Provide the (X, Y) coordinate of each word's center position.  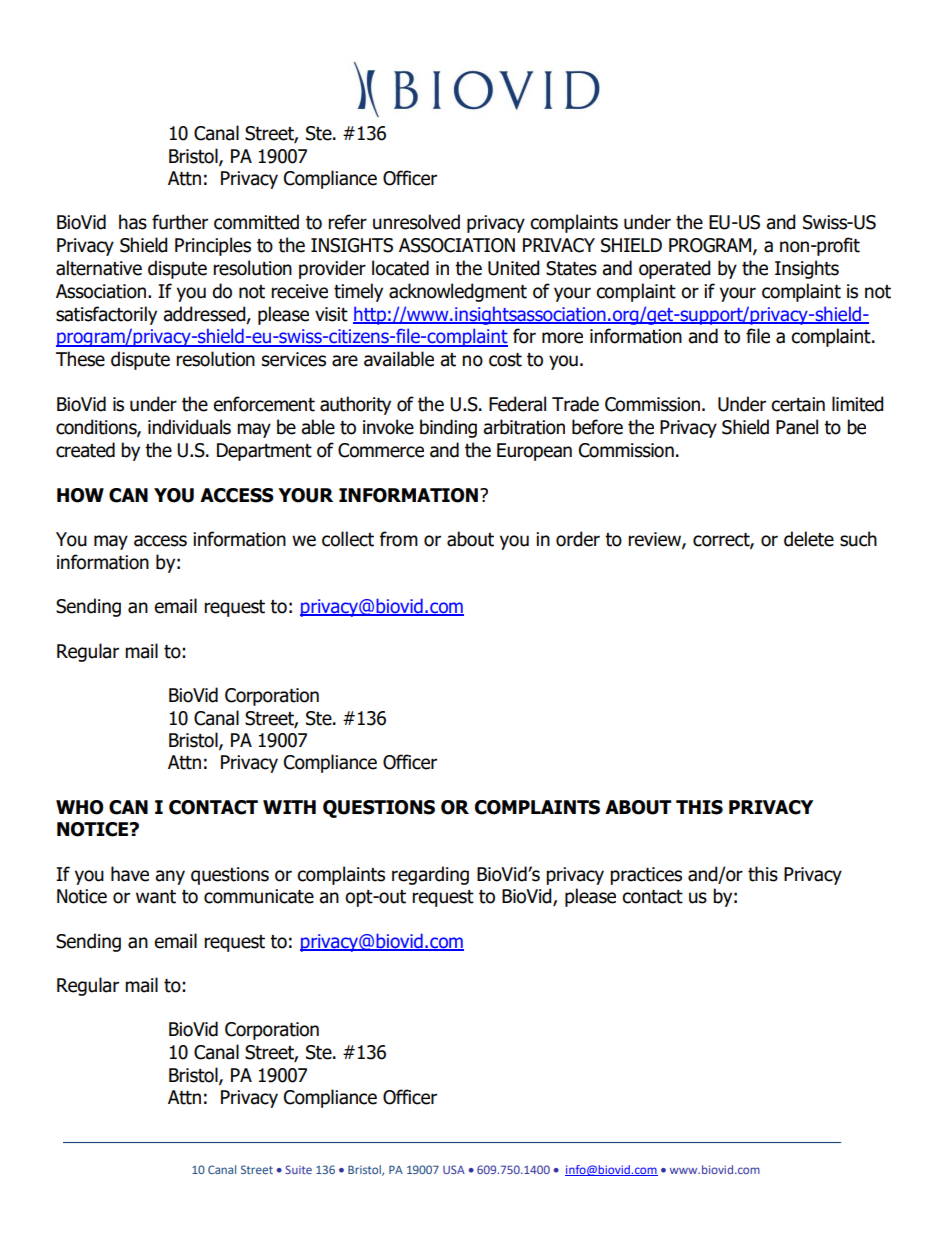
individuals (189, 427)
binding (448, 428)
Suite (298, 1169)
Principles (213, 246)
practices (646, 876)
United (514, 268)
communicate (259, 896)
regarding (430, 875)
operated (675, 269)
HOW (80, 495)
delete (809, 539)
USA (454, 1169)
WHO (80, 807)
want (156, 897)
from (399, 539)
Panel (797, 427)
